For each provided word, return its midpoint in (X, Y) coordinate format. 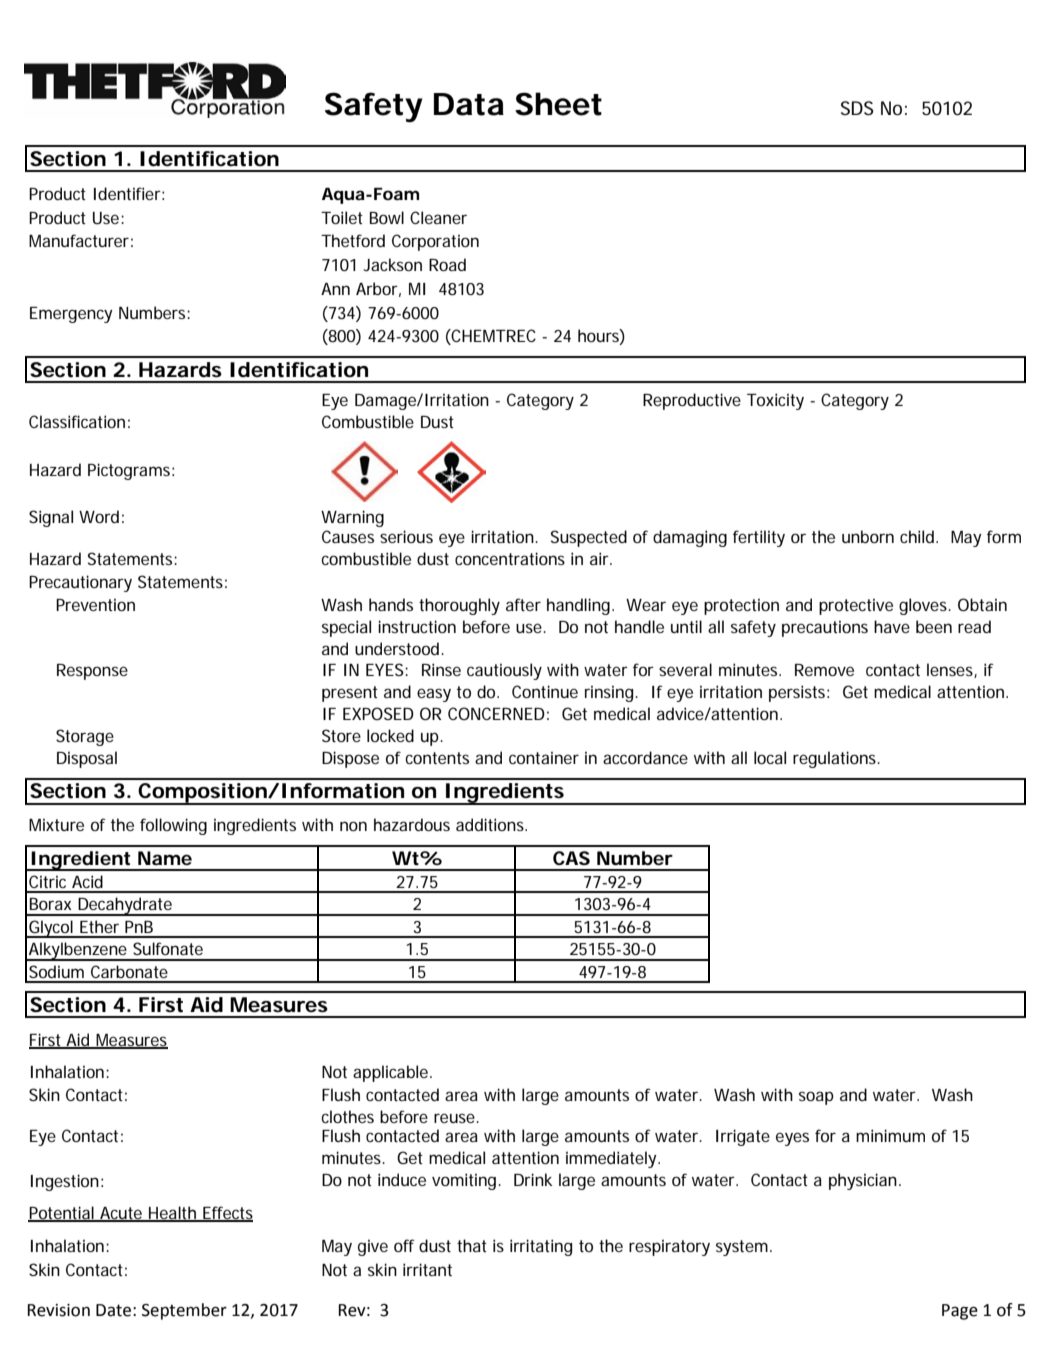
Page (960, 1312)
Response (92, 672)
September (184, 1311)
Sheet (558, 104)
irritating (541, 1247)
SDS (857, 108)
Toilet (342, 217)
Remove (824, 670)
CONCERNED (496, 713)
